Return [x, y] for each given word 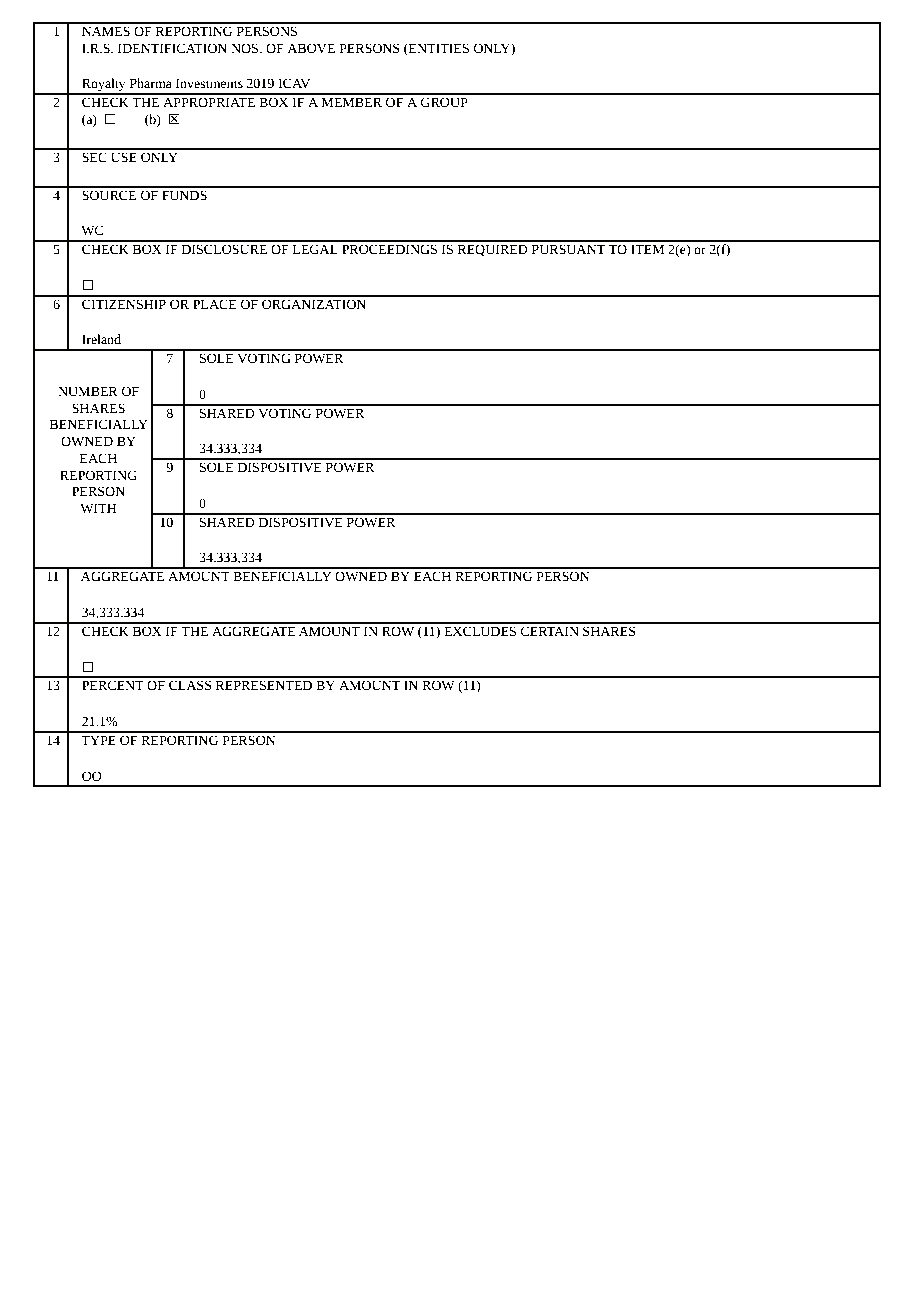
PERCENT [113, 685]
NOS [246, 48]
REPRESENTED [264, 685]
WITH [98, 508]
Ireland [101, 339]
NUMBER [88, 391]
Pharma [151, 83]
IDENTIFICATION [172, 48]
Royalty [104, 86]
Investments [209, 83]
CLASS [190, 685]
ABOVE [311, 48]
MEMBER [352, 102]
